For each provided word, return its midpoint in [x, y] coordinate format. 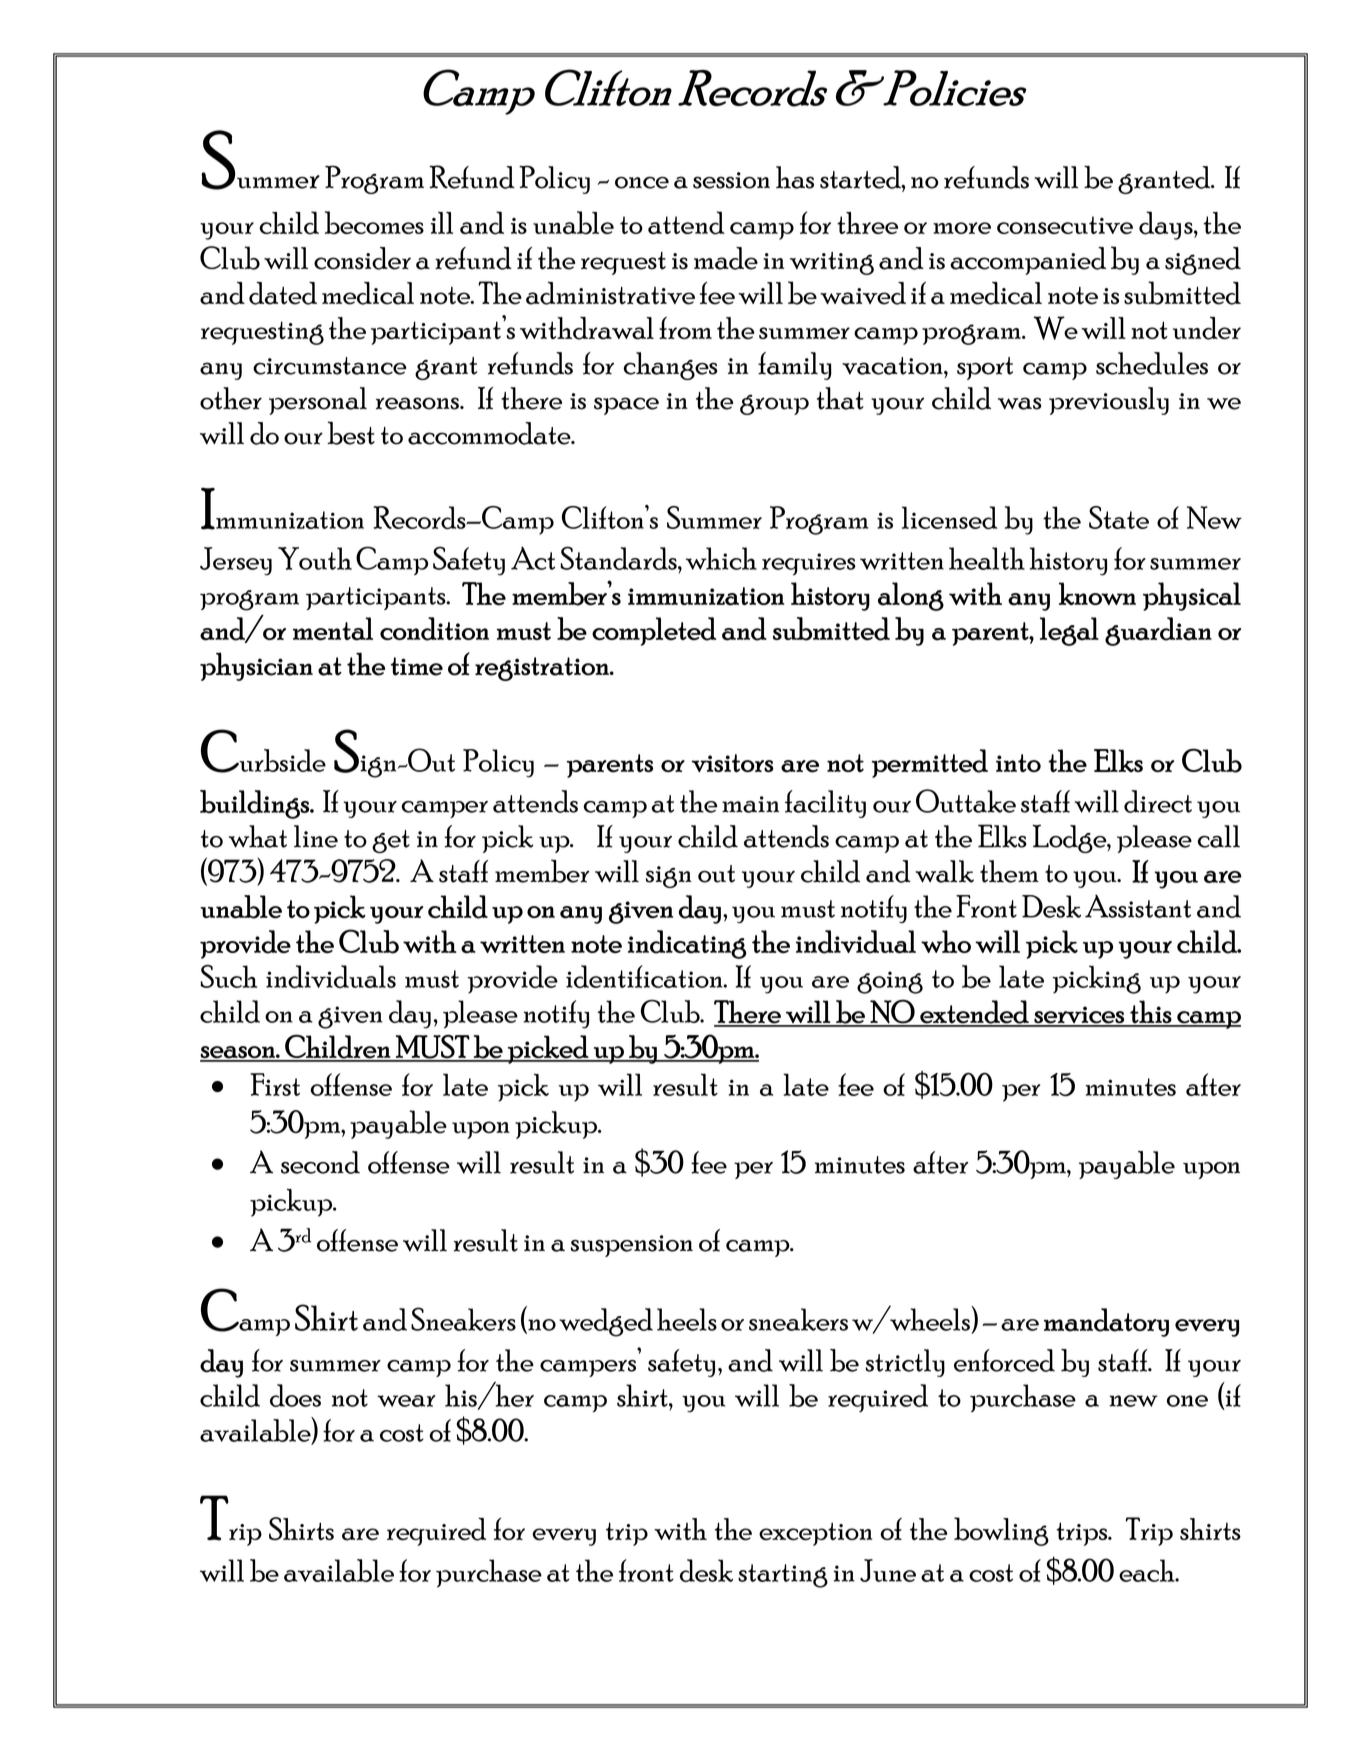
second [320, 1162]
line [316, 836]
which [721, 558]
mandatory [1106, 1322]
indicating [687, 944]
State [1119, 517]
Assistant [1138, 906]
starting [783, 1576]
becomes [374, 223]
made [726, 258]
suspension [632, 1246]
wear [406, 1401]
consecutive [1065, 225]
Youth [315, 558]
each [1148, 1570]
